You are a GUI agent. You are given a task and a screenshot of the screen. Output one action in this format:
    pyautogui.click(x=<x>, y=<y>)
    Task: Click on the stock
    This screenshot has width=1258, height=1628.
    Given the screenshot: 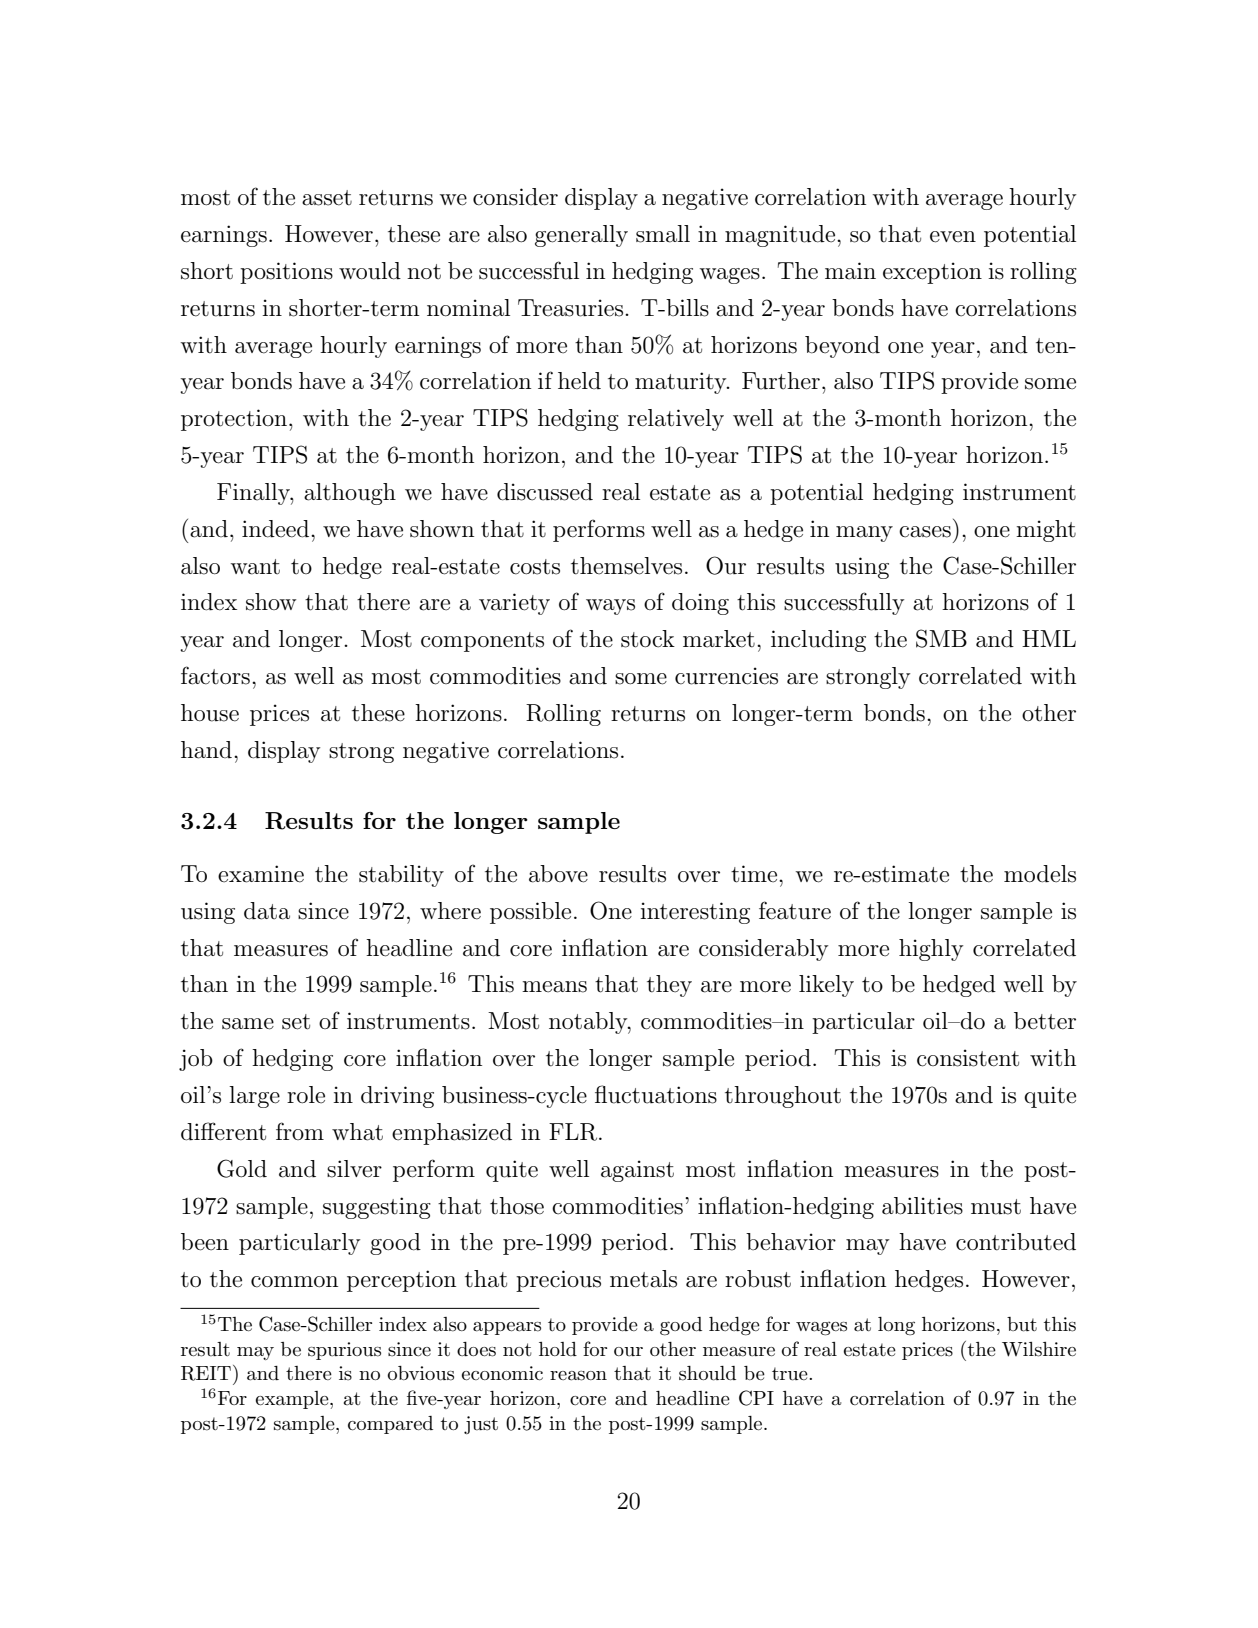 What is the action you would take?
    pyautogui.click(x=648, y=639)
